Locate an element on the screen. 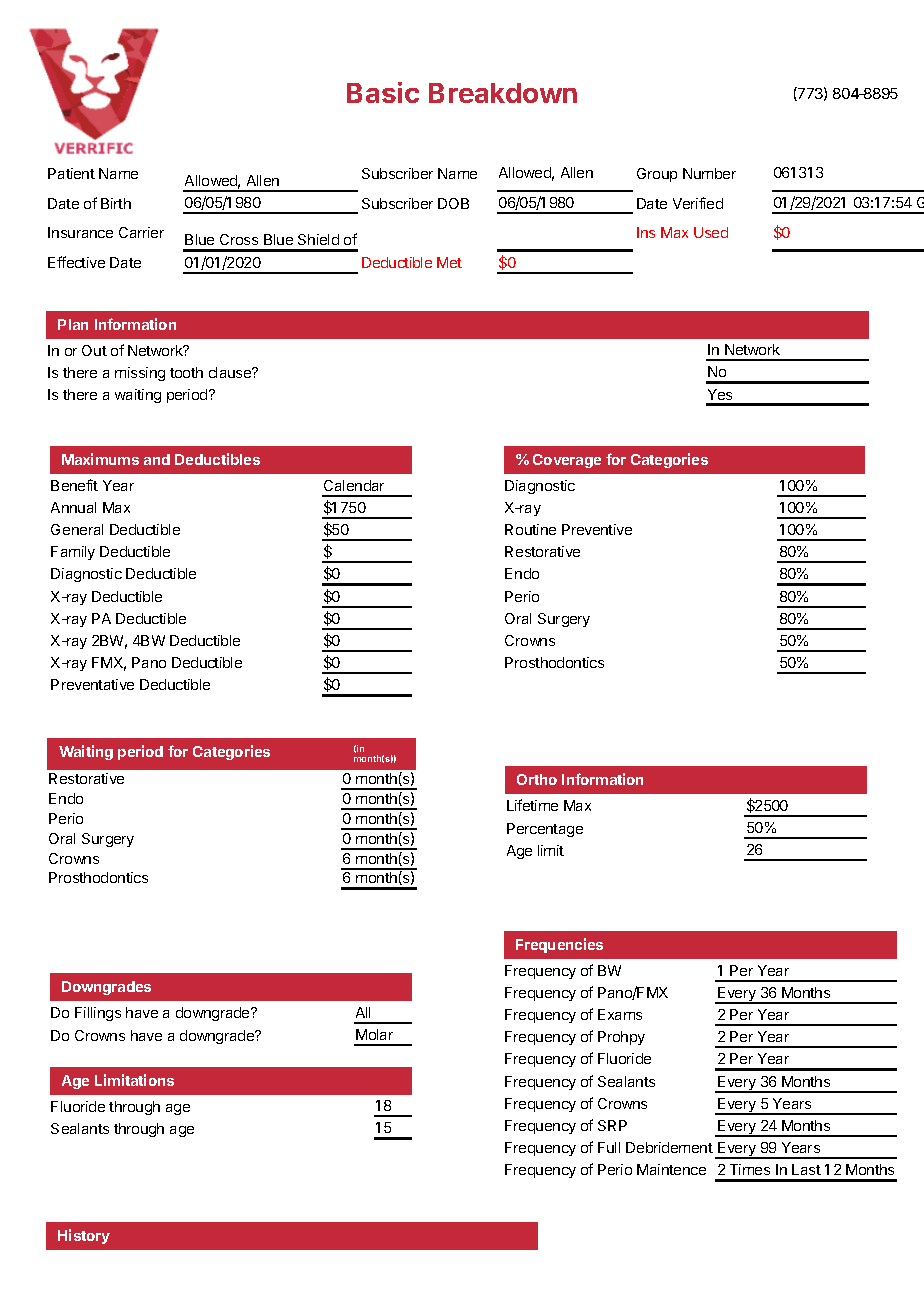  Preventive is located at coordinates (597, 529).
